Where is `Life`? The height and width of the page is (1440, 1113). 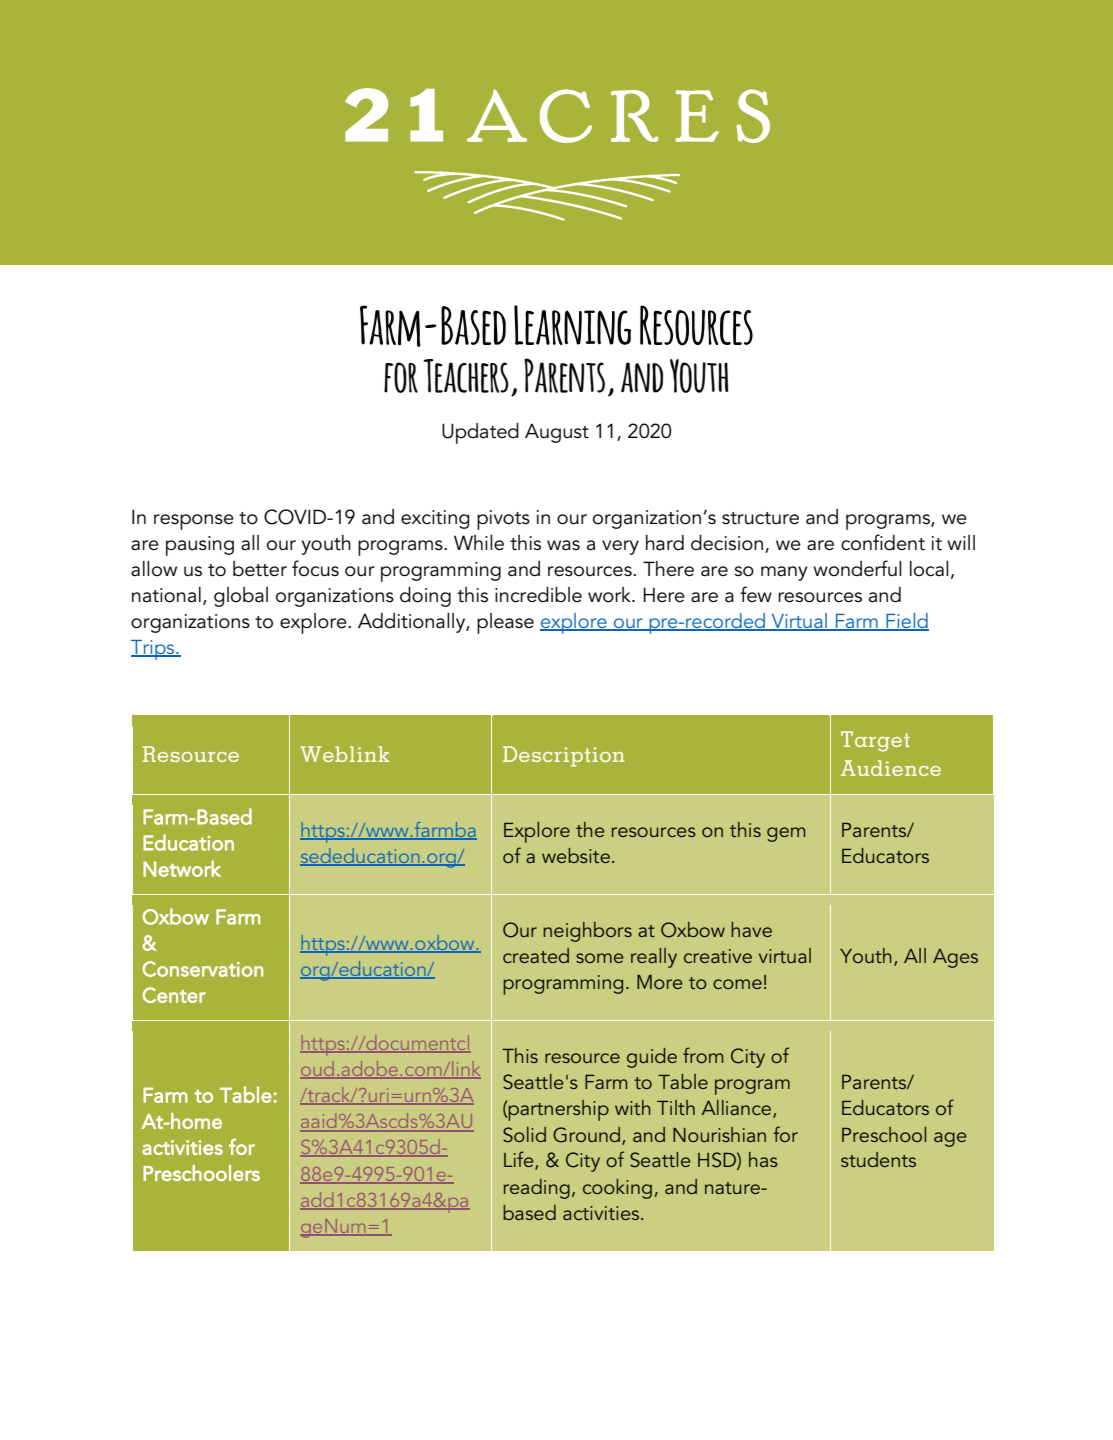
Life is located at coordinates (520, 1160).
